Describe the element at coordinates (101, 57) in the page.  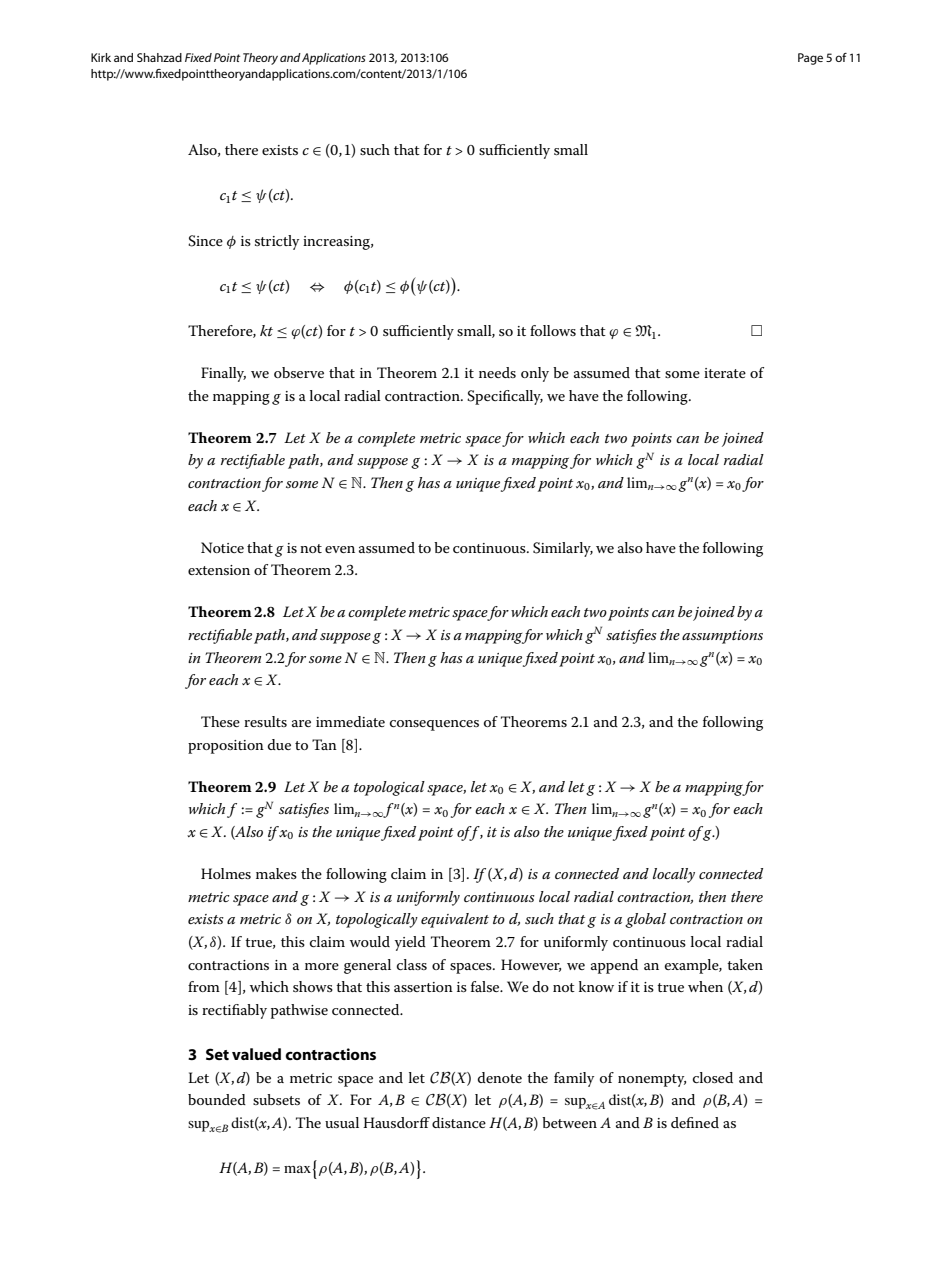
I see `Kirk` at that location.
